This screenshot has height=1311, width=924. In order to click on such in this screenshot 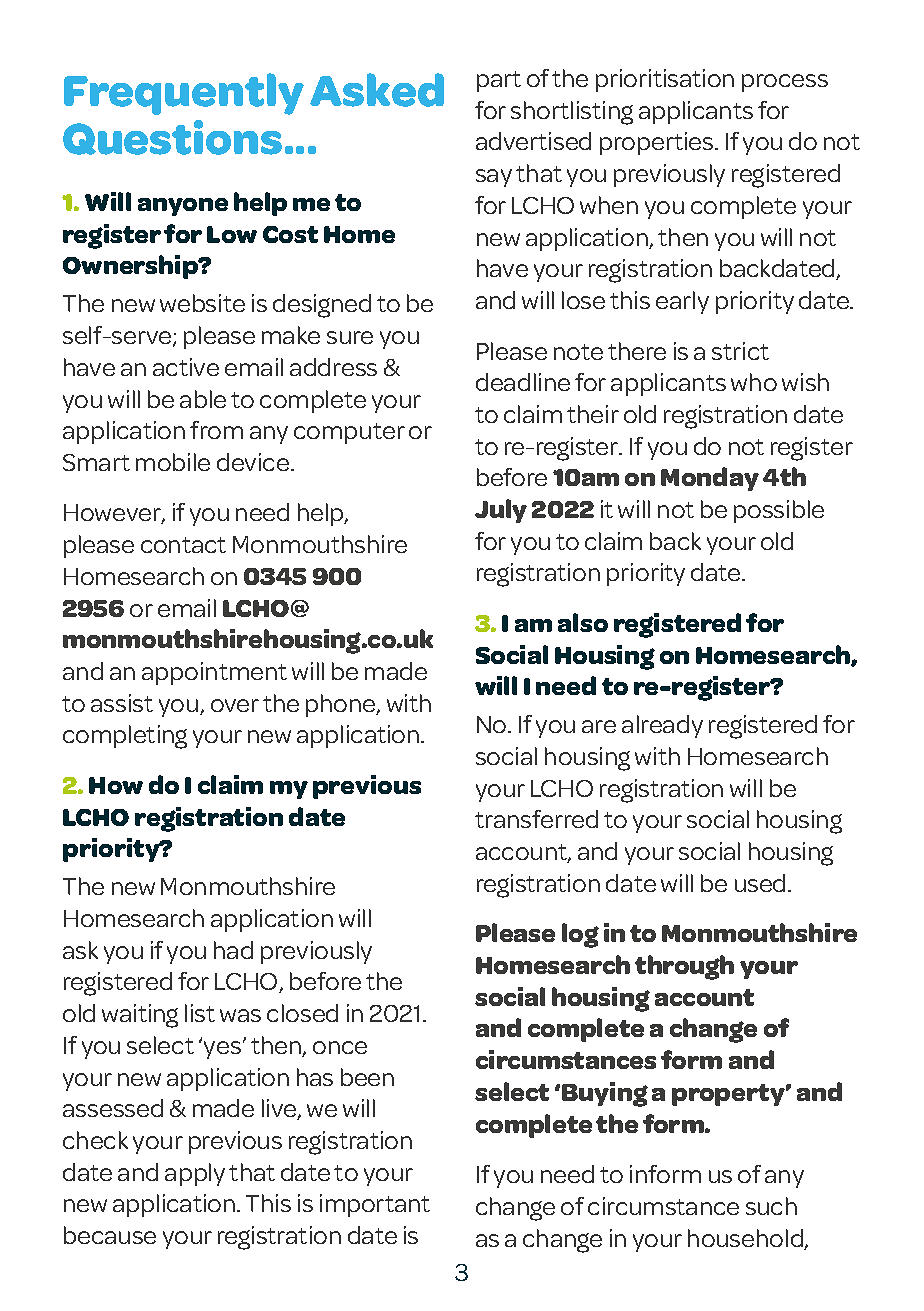, I will do `click(771, 1206)`.
